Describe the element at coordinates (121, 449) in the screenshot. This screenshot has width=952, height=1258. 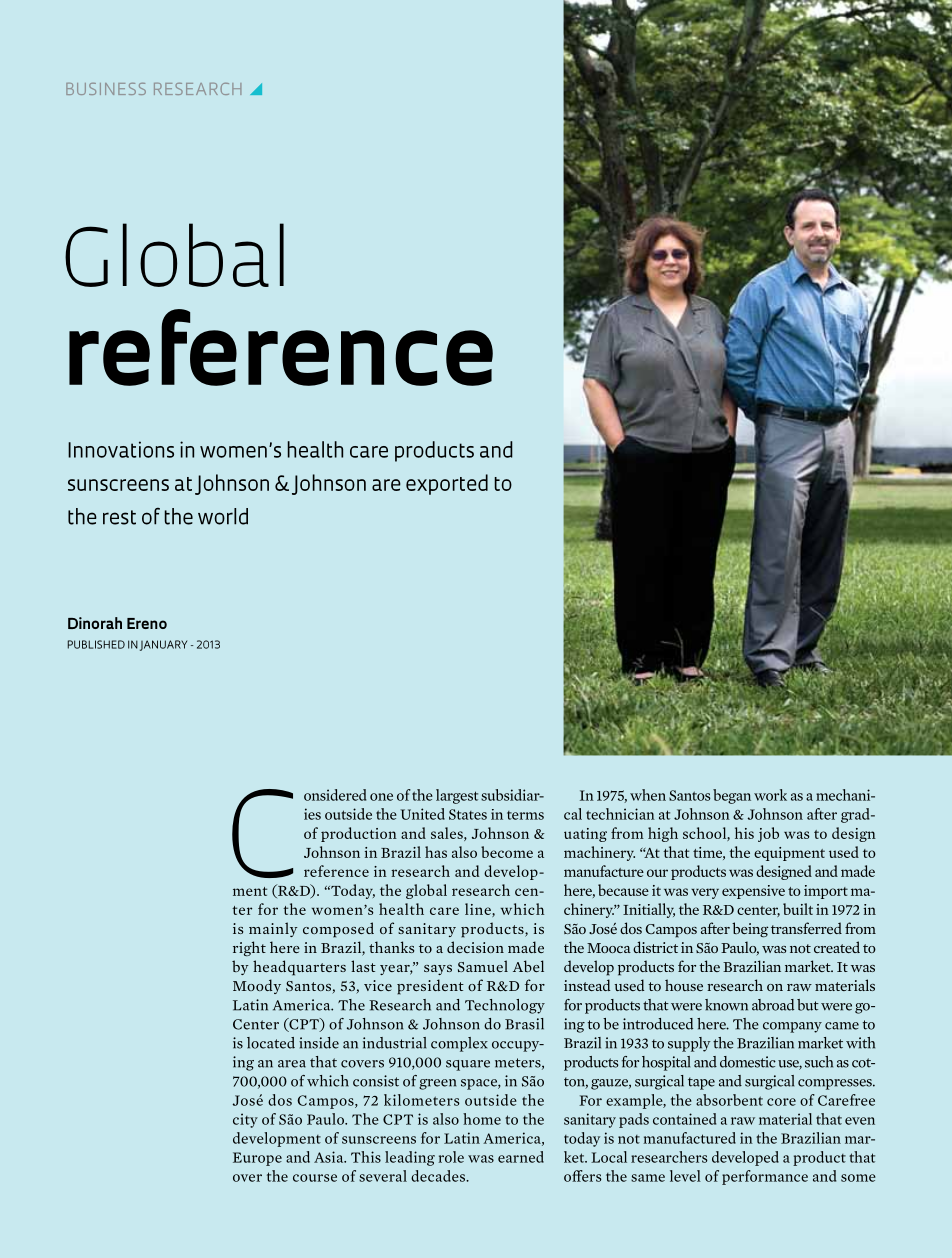
I see `Innovations` at that location.
